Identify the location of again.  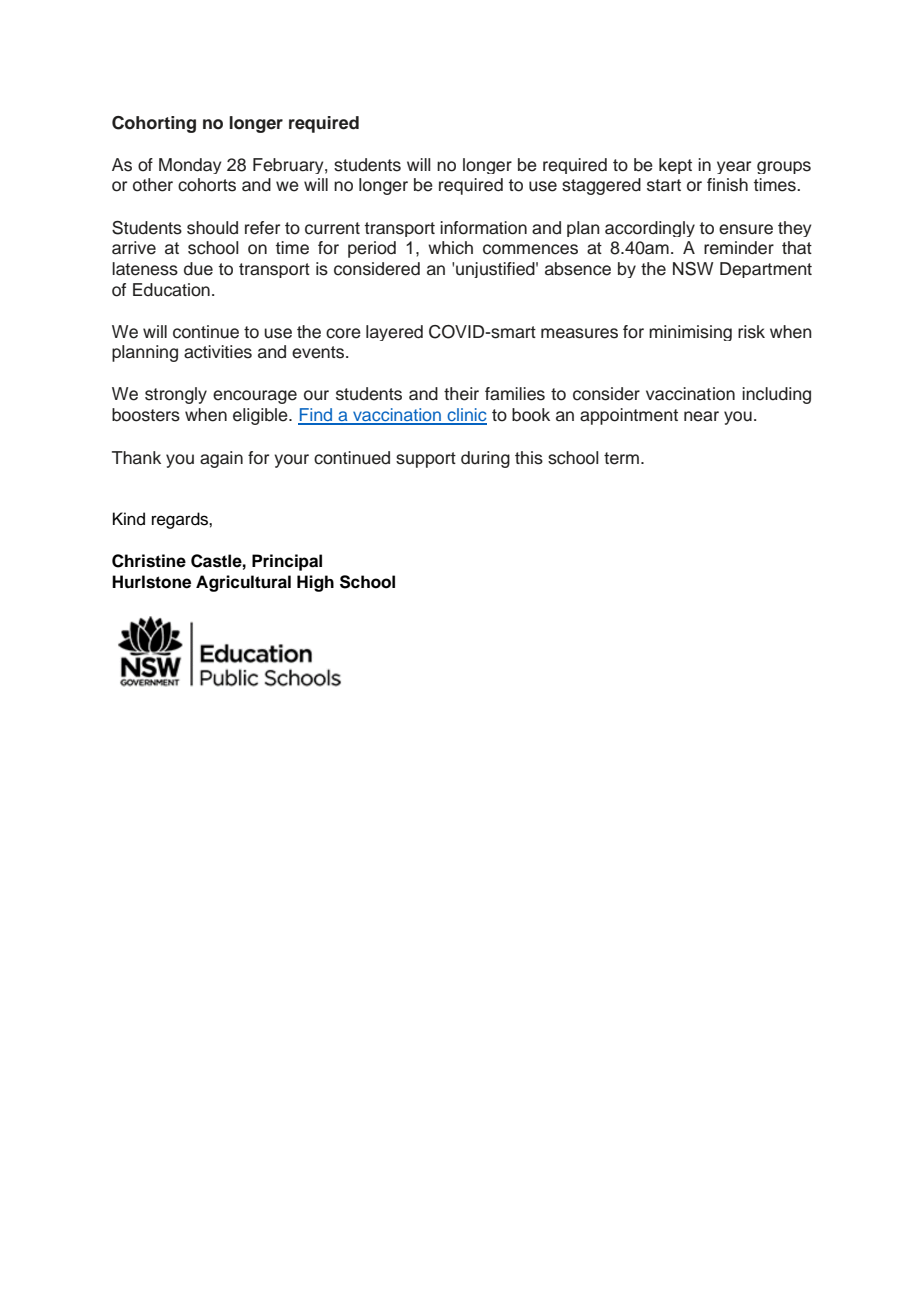
(221, 459).
